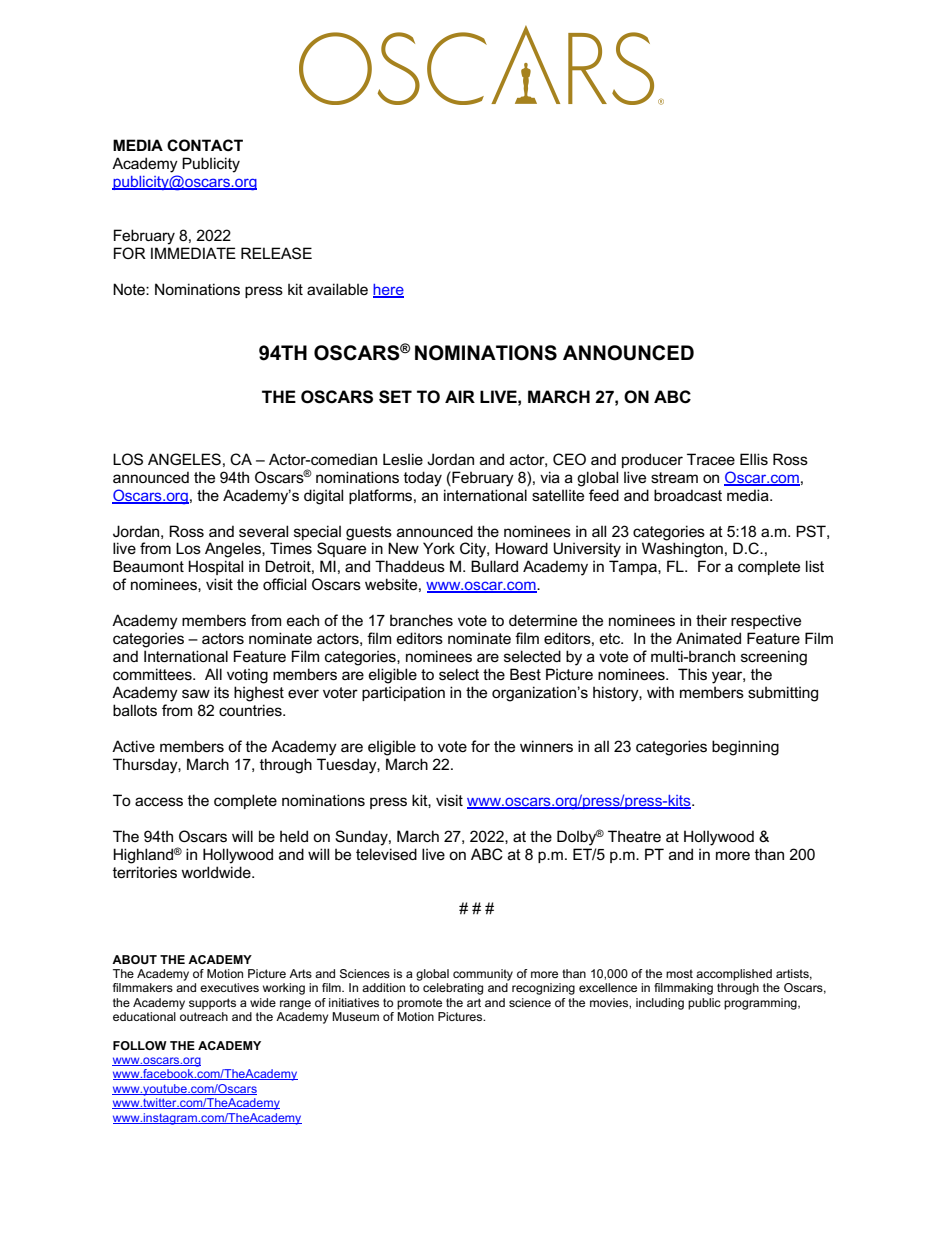 This document has width=952, height=1233. Describe the element at coordinates (761, 1004) in the document. I see `programming` at that location.
